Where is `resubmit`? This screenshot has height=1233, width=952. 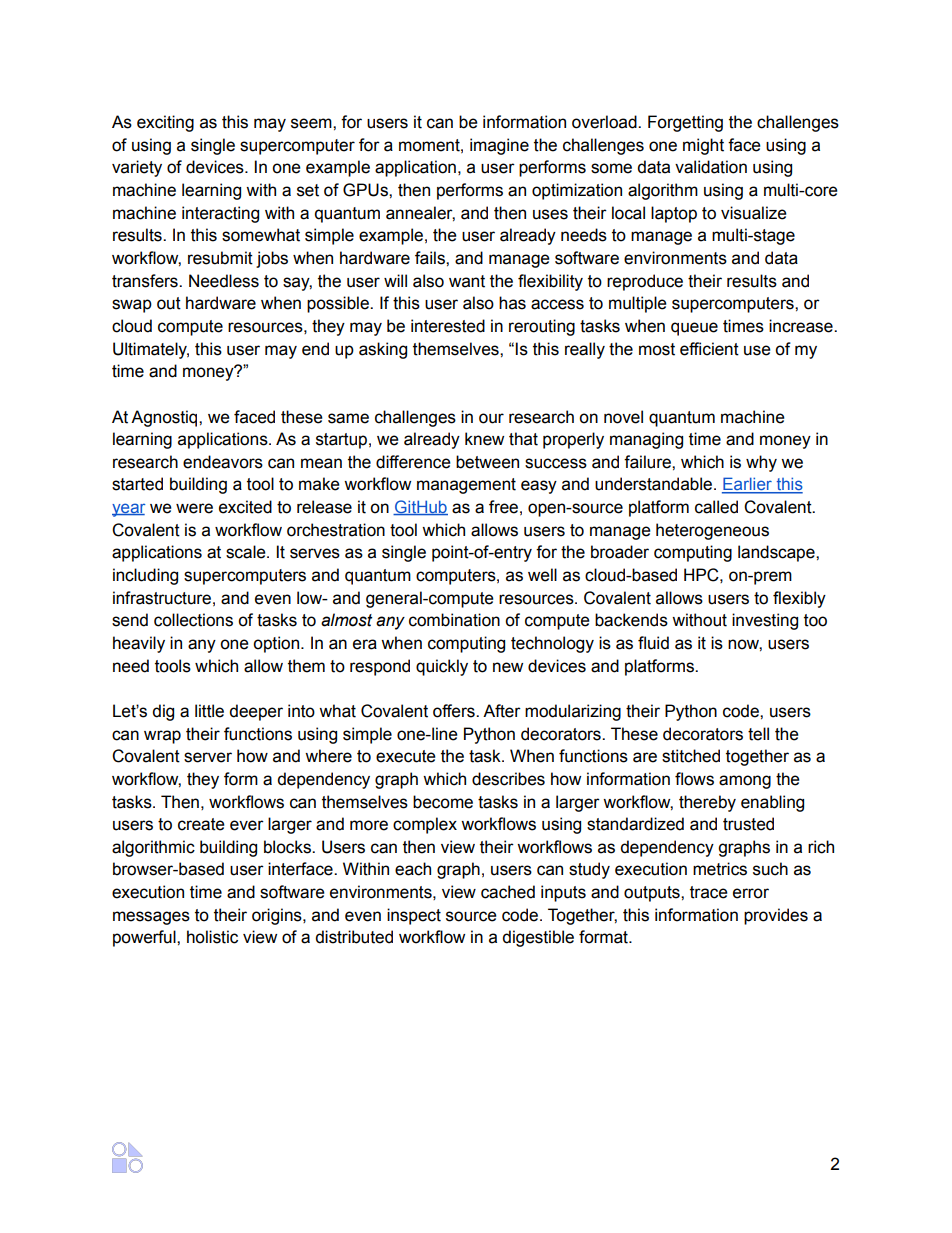
resubmit is located at coordinates (220, 258).
